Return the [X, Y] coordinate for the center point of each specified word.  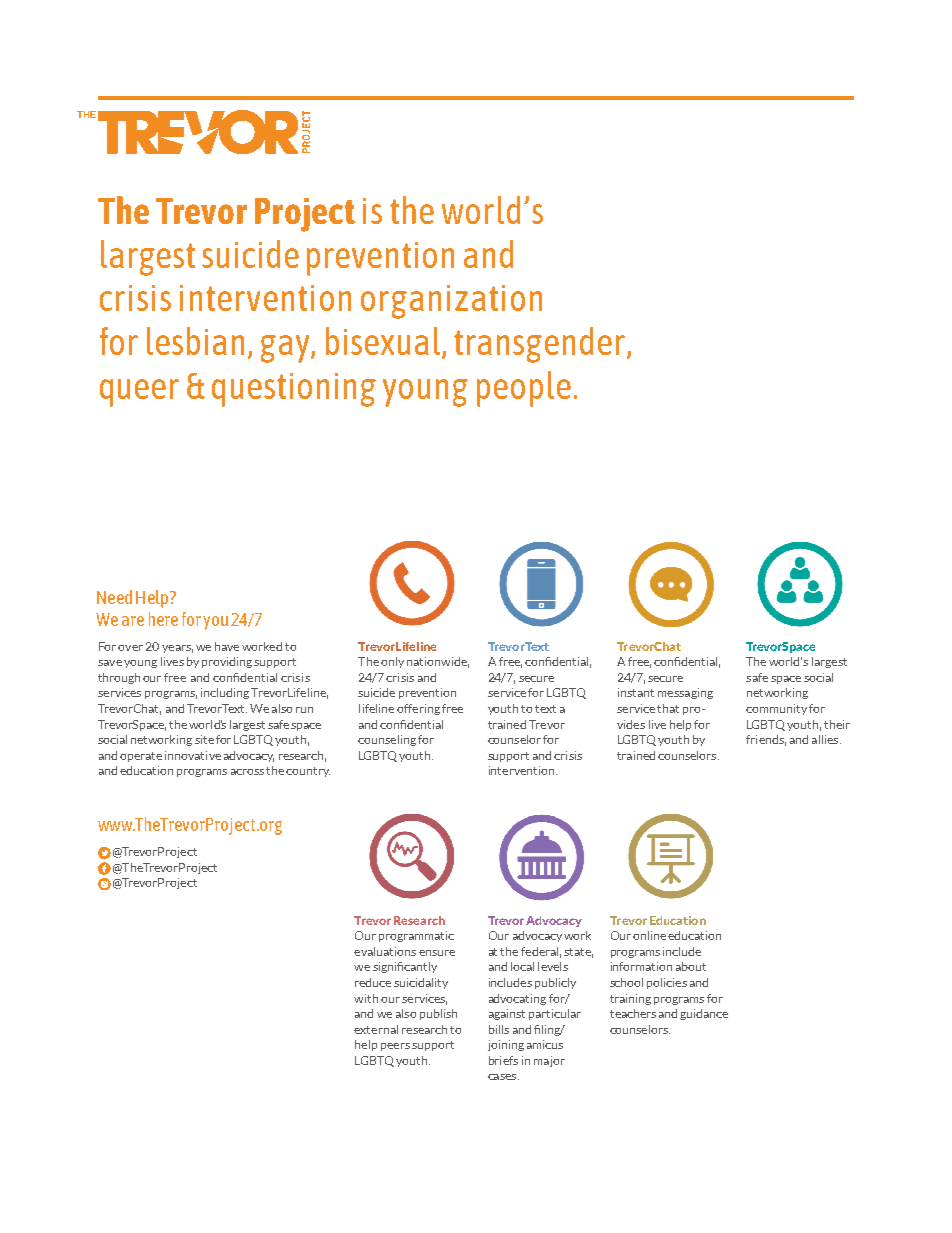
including [225, 693]
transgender [541, 345]
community [776, 709]
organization [451, 302]
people [524, 389]
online [649, 935]
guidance [704, 1014]
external [376, 1029]
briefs [503, 1060]
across [247, 772]
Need [114, 597]
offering [418, 709]
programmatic [416, 936]
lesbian [195, 341]
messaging [685, 693]
